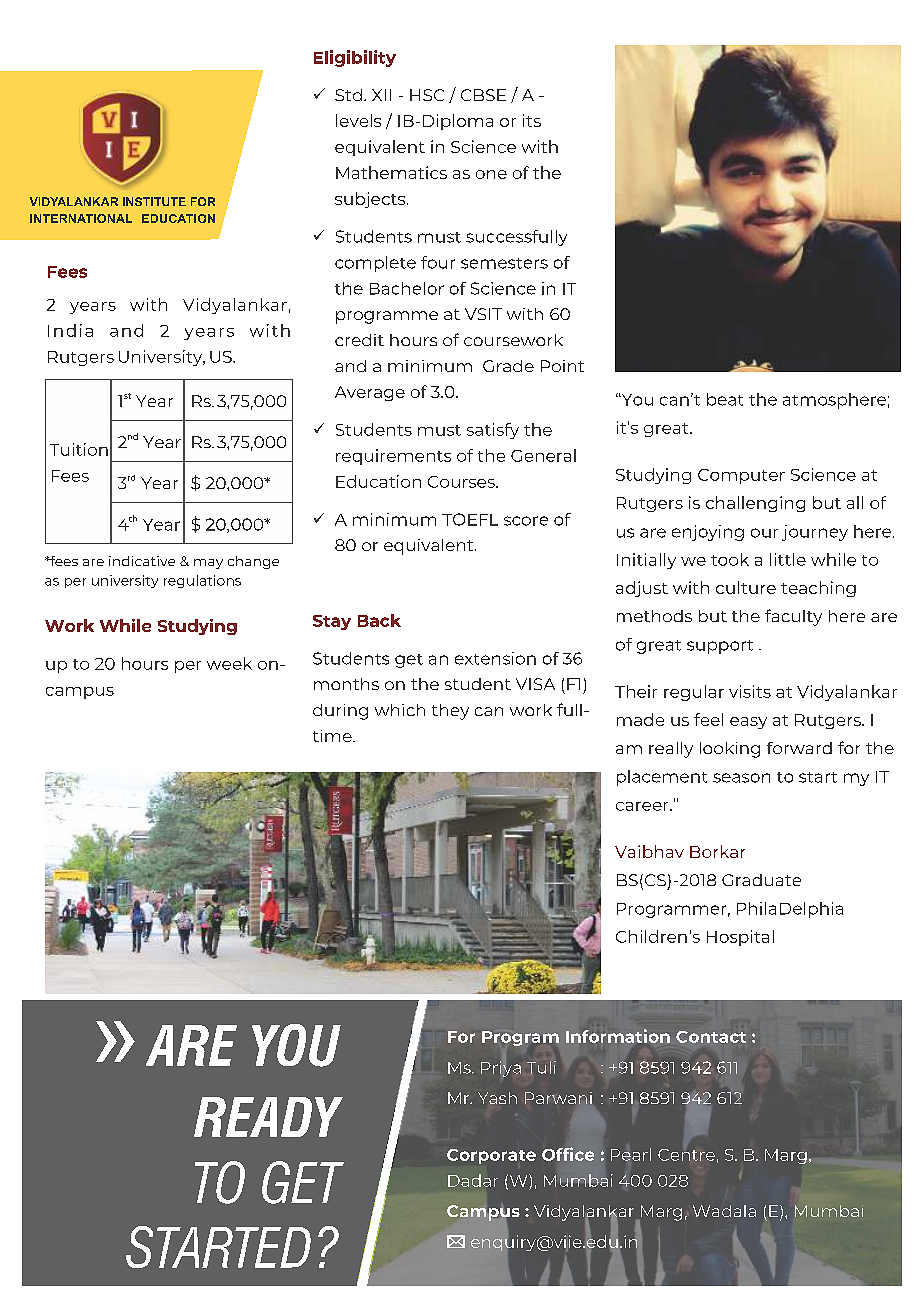 This screenshot has width=924, height=1308. Describe the element at coordinates (746, 587) in the screenshot. I see `culture` at that location.
